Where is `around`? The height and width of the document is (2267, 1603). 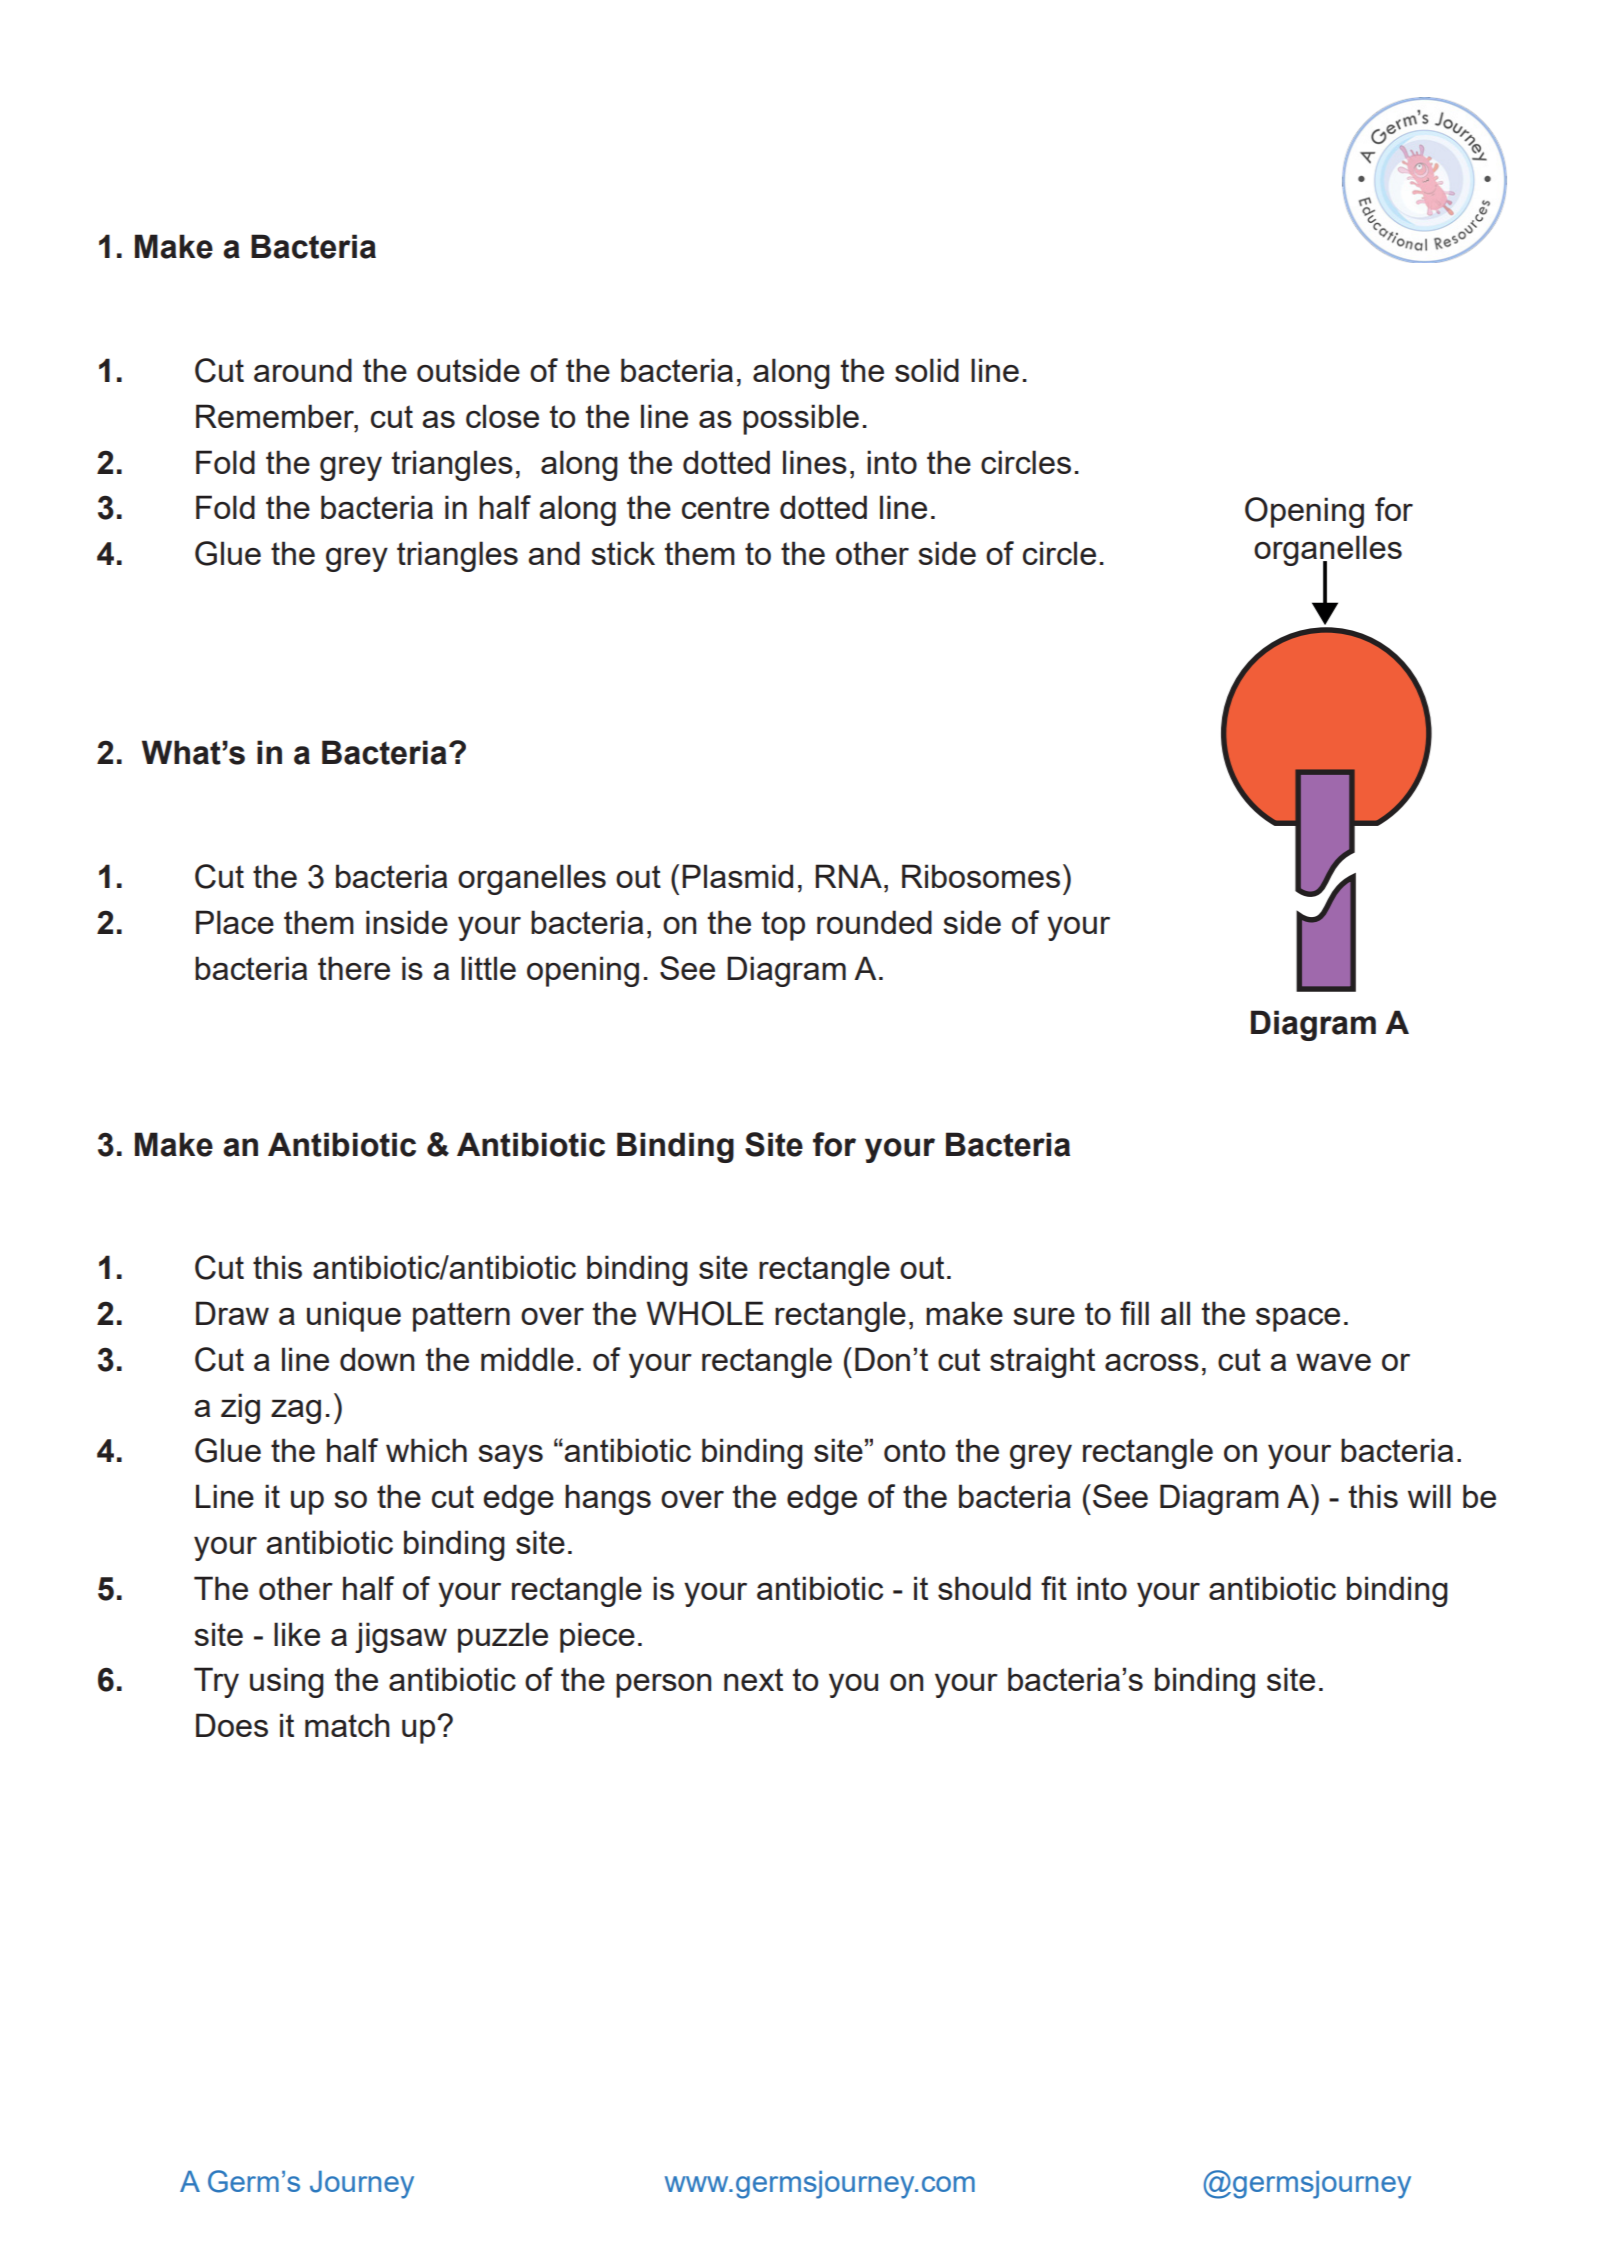 around is located at coordinates (303, 370).
